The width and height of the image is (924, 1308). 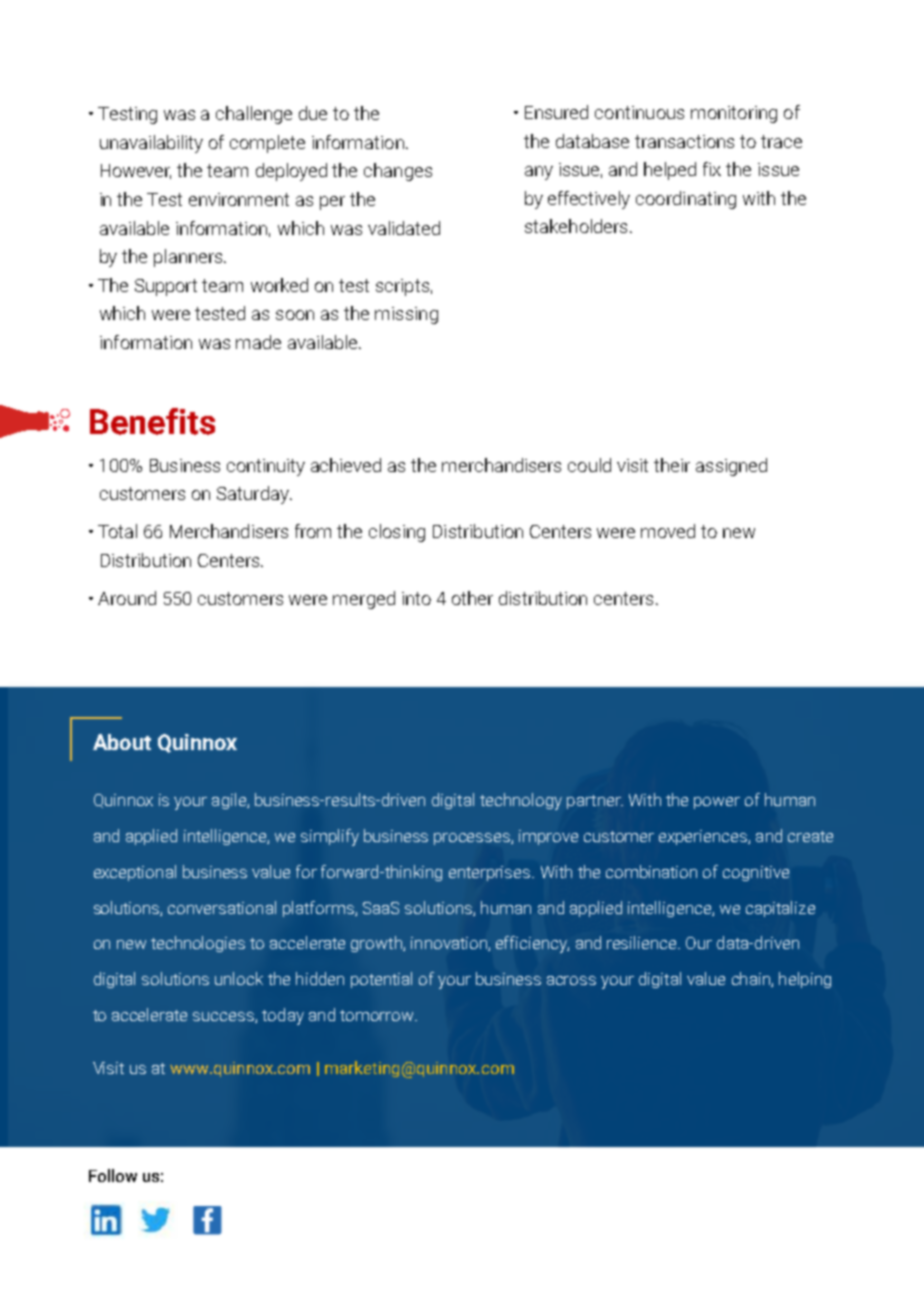 What do you see at coordinates (113, 1175) in the image?
I see `Follow` at bounding box center [113, 1175].
